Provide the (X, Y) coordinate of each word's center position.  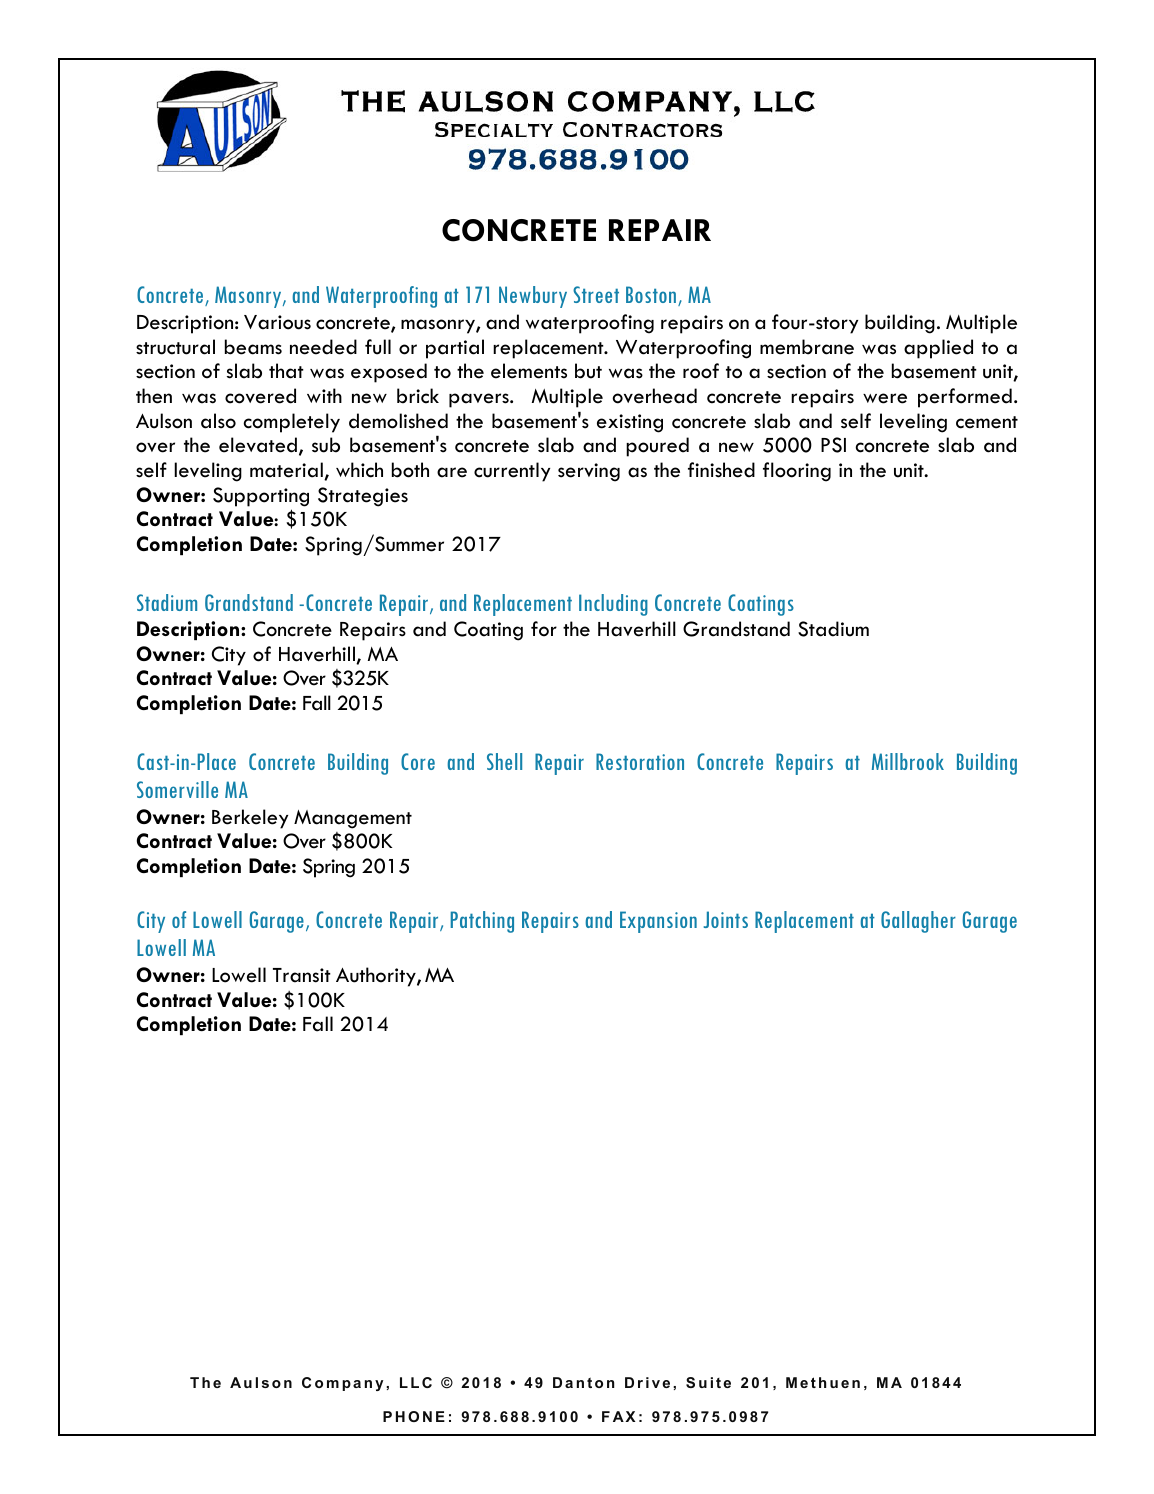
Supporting (261, 497)
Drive (647, 1382)
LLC (416, 1382)
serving (589, 472)
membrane (807, 347)
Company (342, 1384)
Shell (504, 761)
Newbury (533, 297)
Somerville (177, 789)
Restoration (640, 761)
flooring (797, 472)
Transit (302, 975)
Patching (482, 922)
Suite (708, 1382)
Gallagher (918, 922)
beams (253, 347)
